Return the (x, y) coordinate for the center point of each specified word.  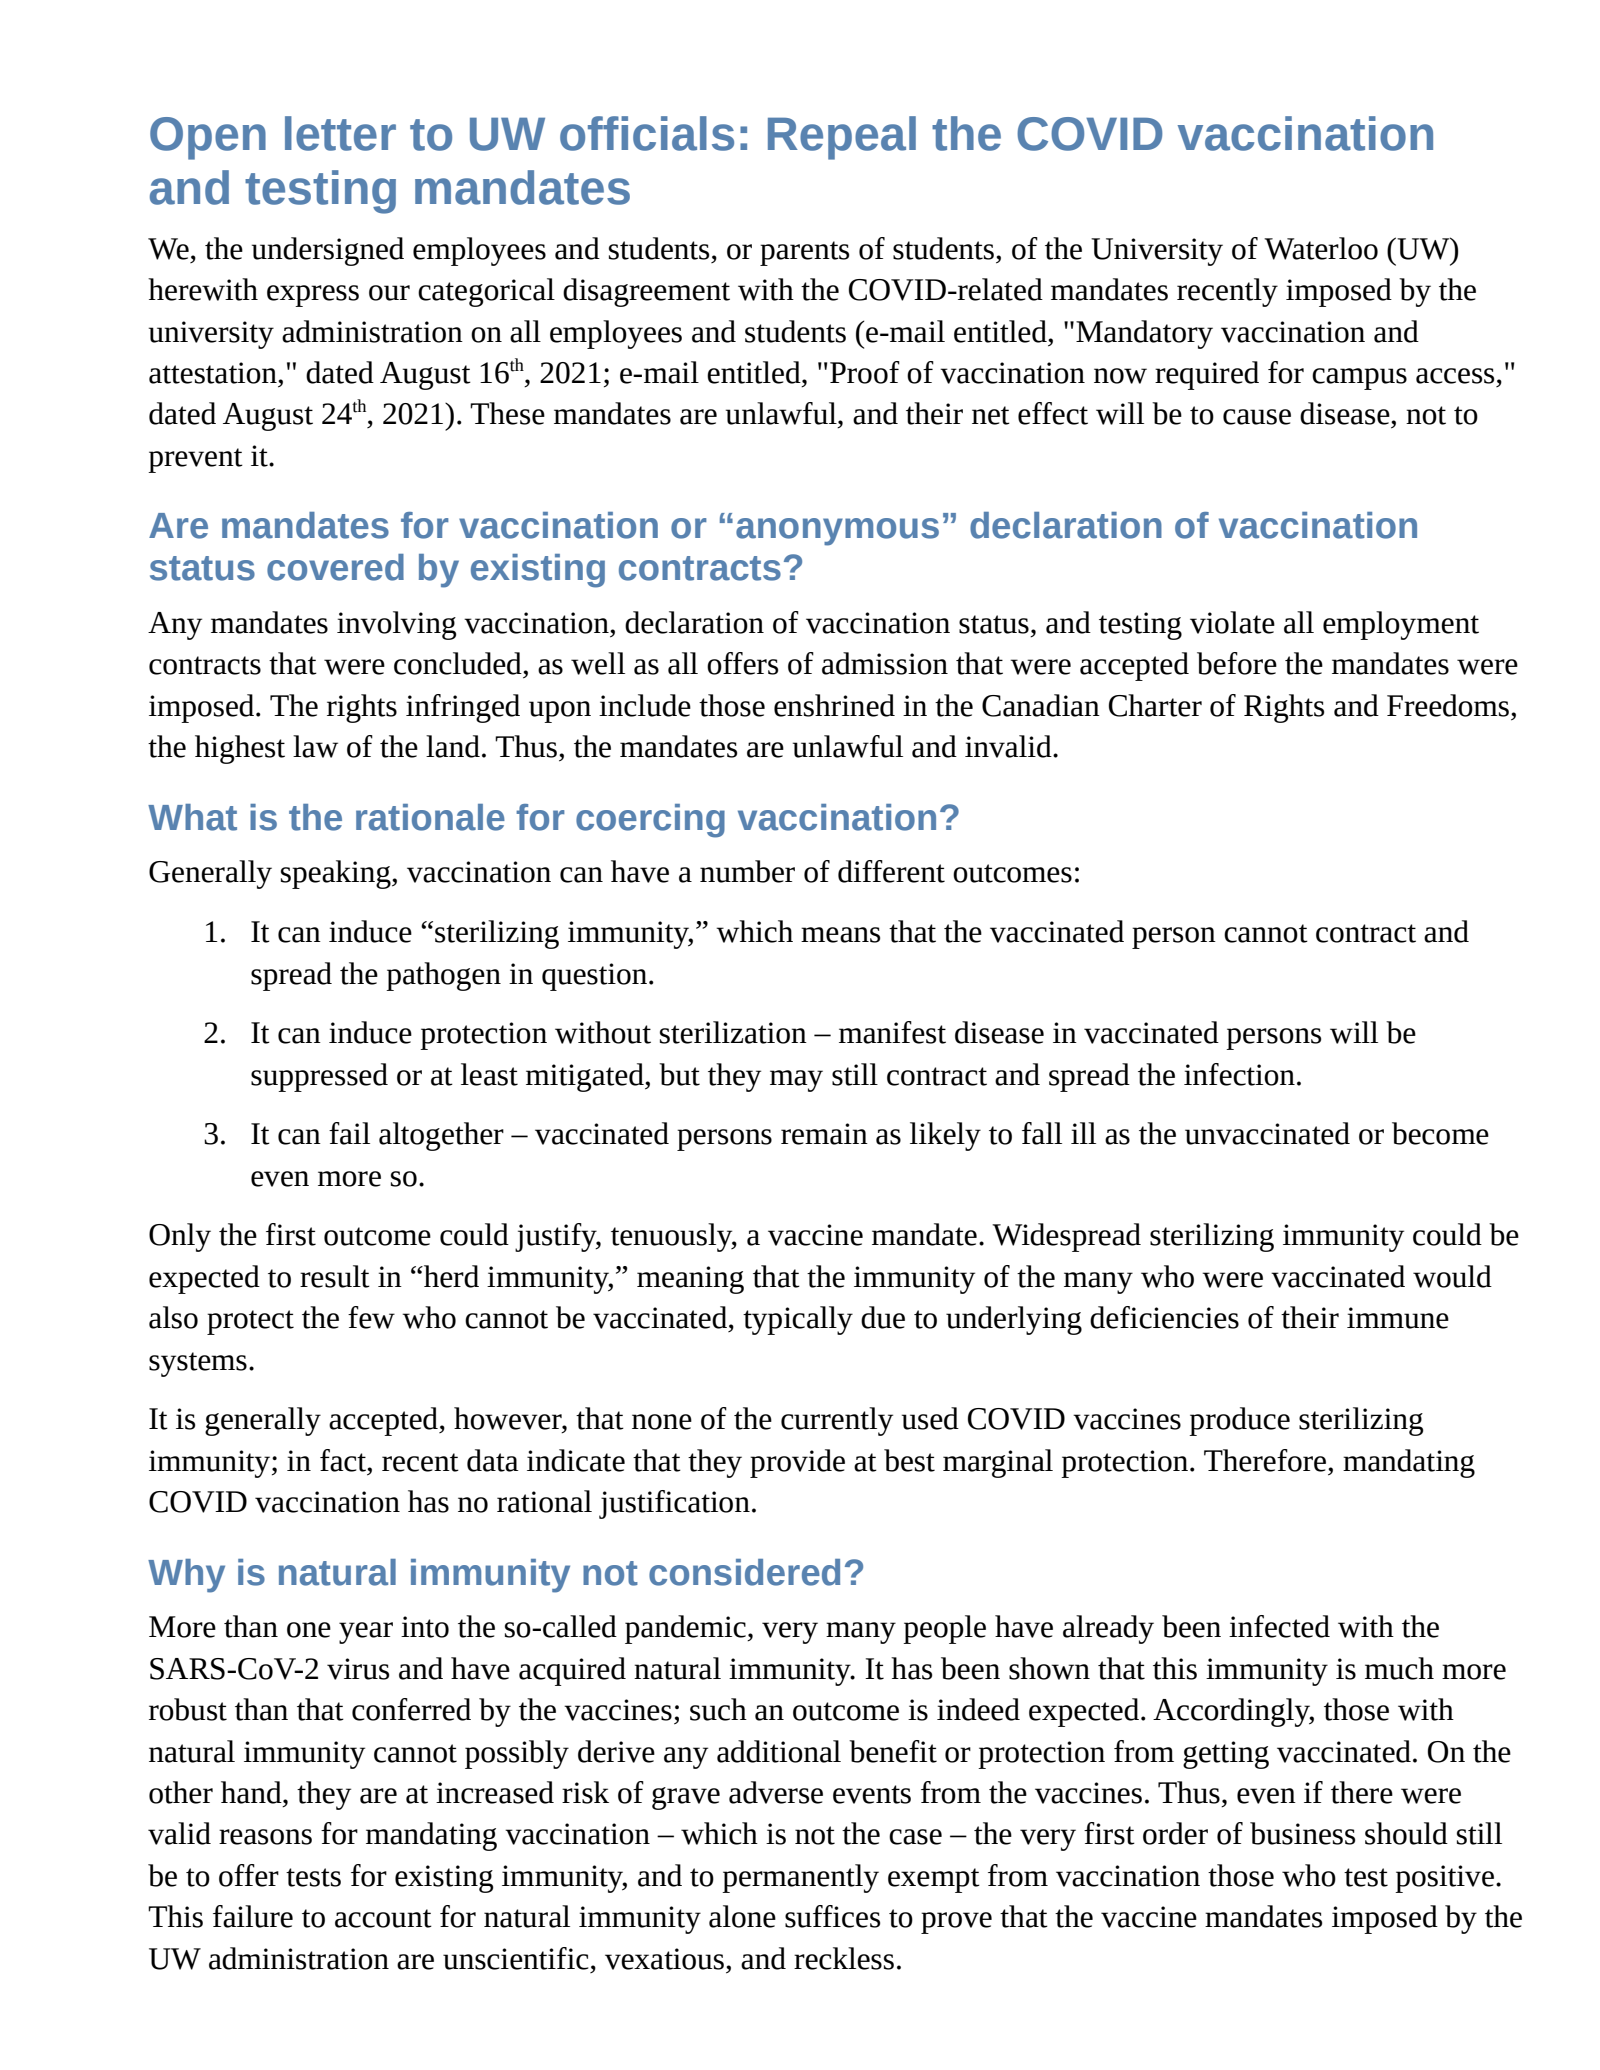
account (383, 1918)
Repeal (842, 138)
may (796, 1081)
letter (340, 133)
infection (1239, 1074)
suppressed (319, 1077)
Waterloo (1321, 248)
